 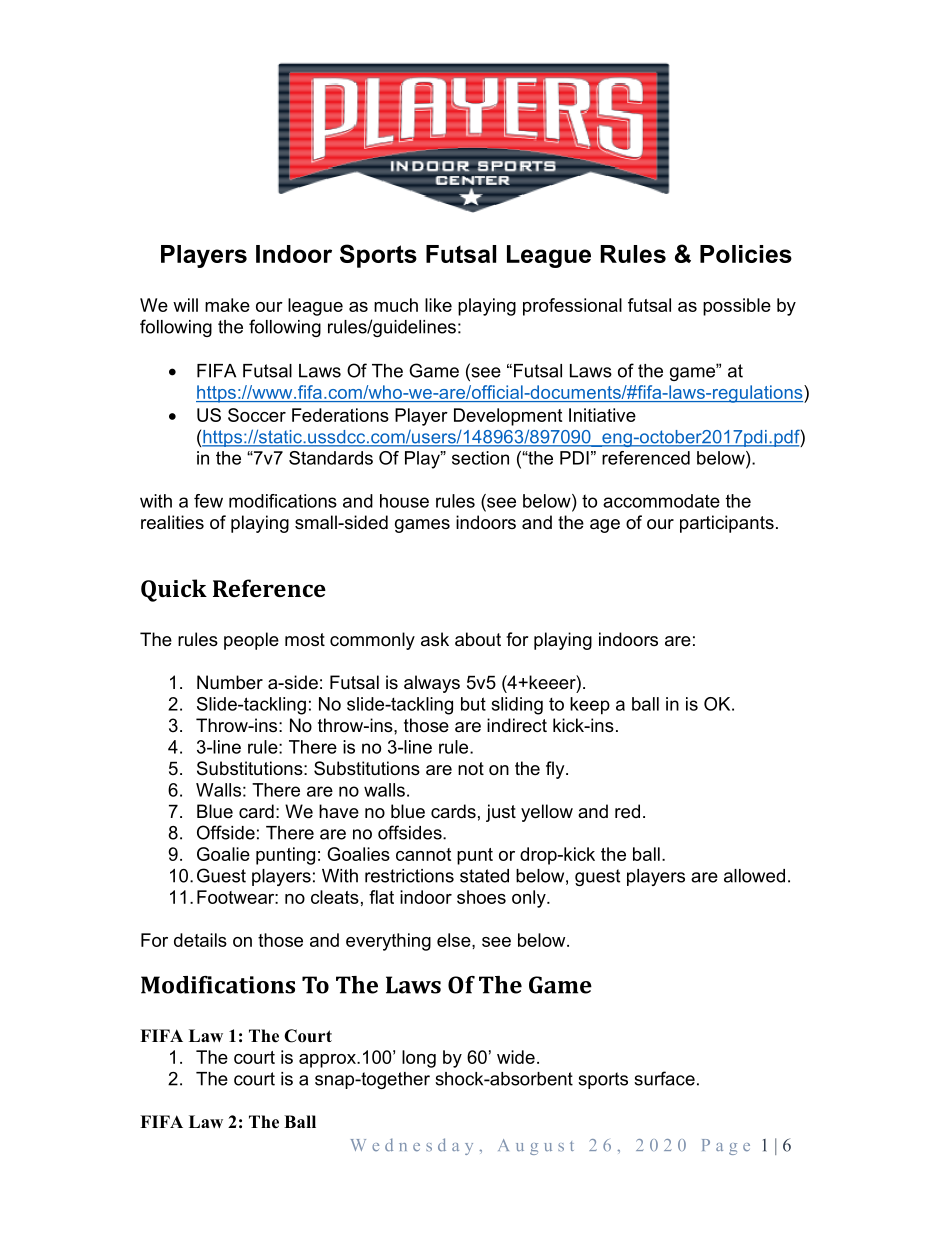 I want to click on possible, so click(x=737, y=307).
